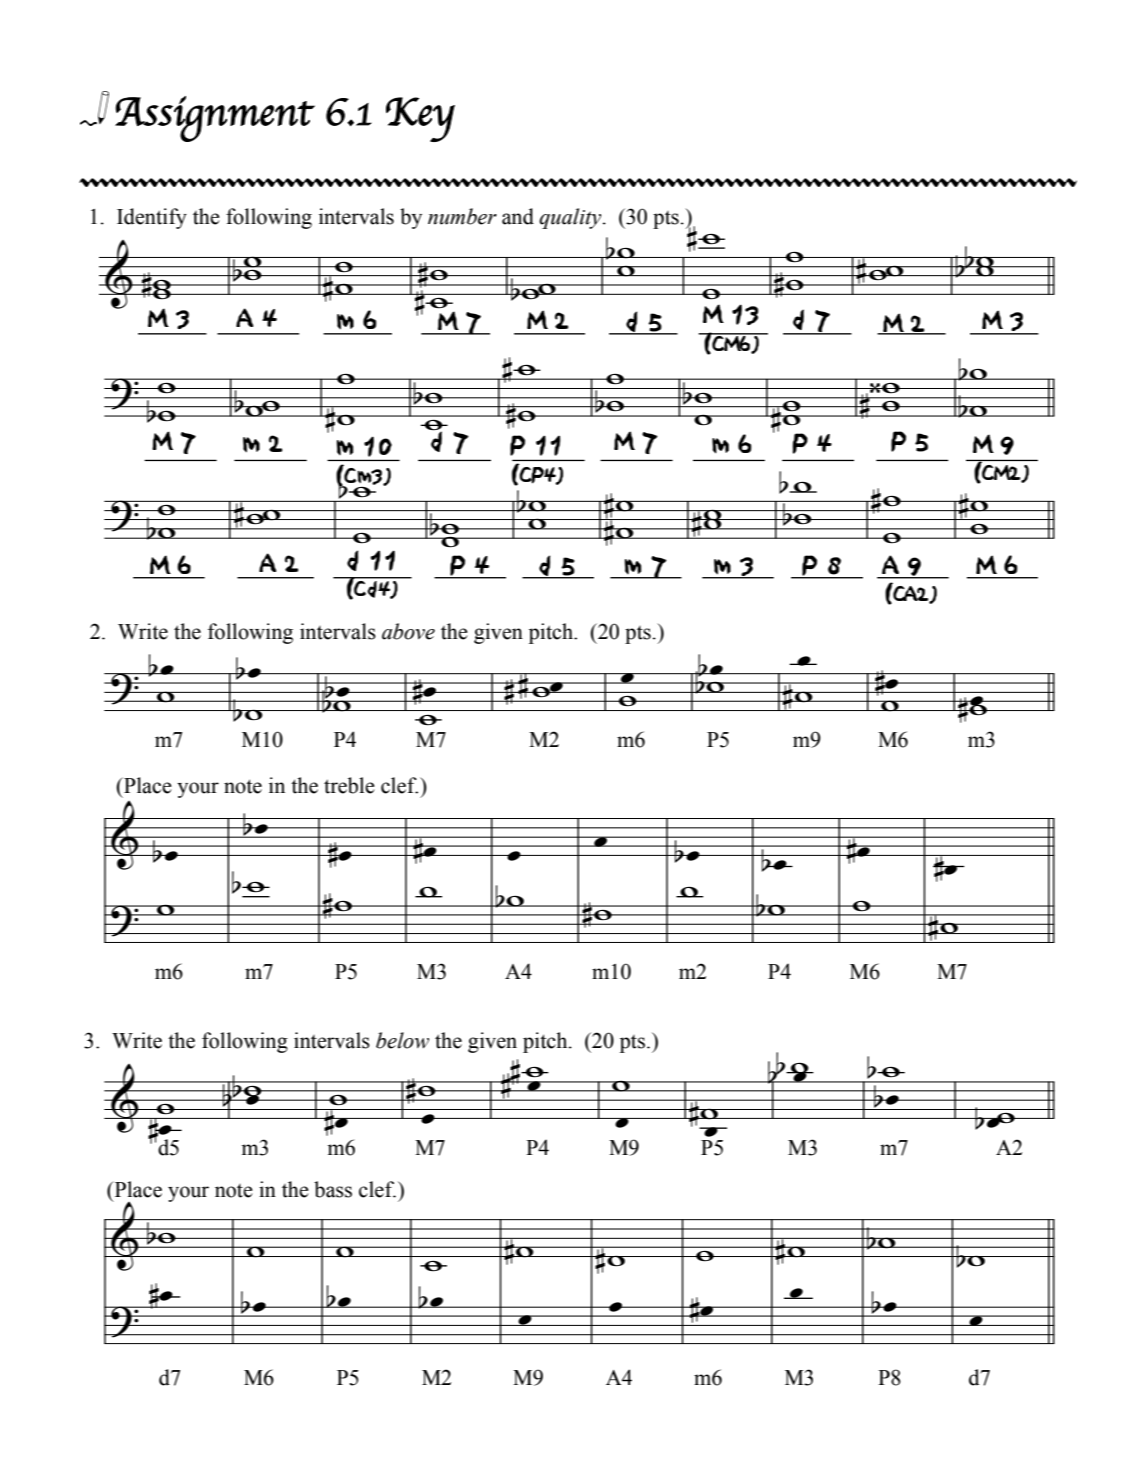 This image has width=1132, height=1466. I want to click on Assignment, so click(215, 119).
